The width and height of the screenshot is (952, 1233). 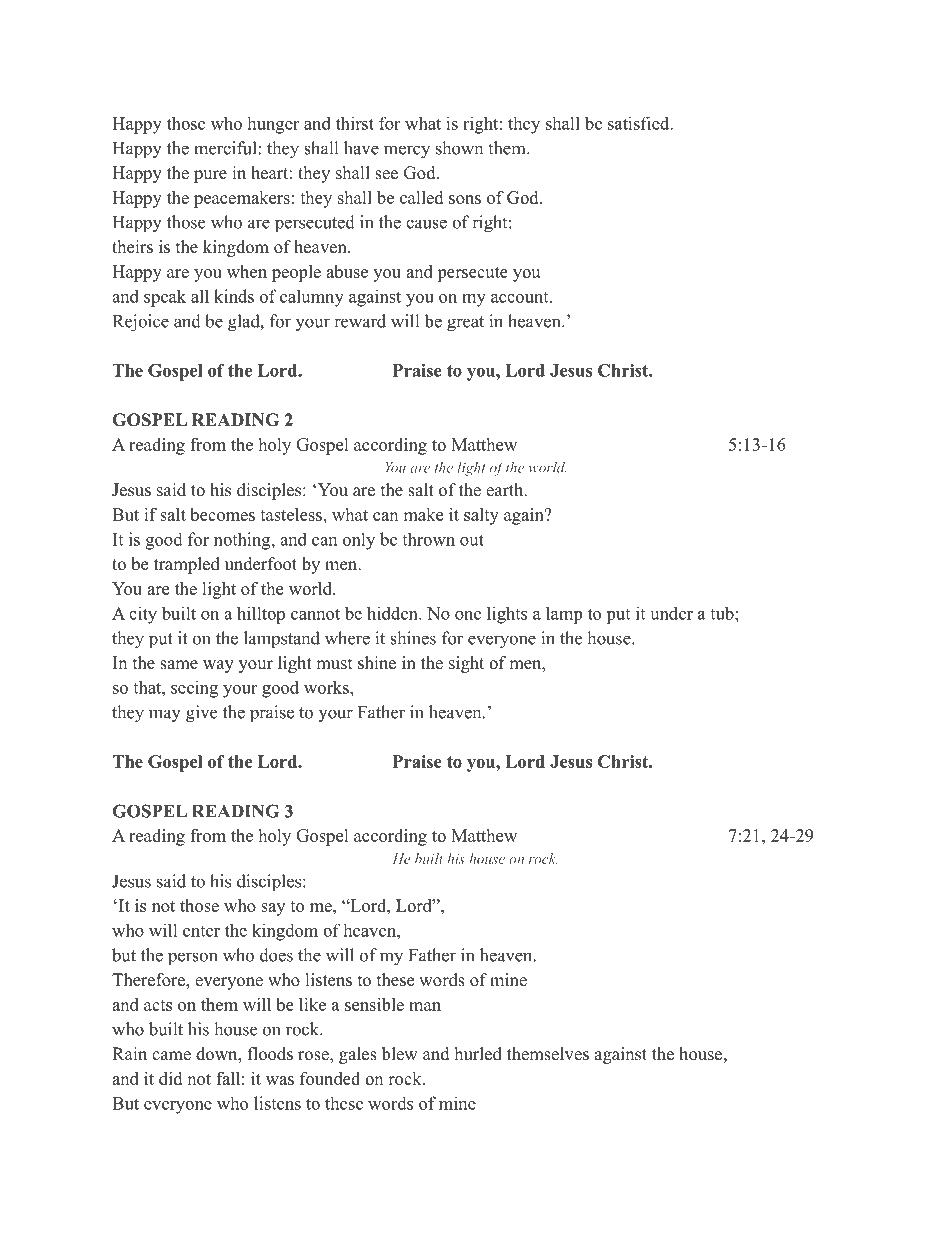 I want to click on came, so click(x=171, y=1056).
